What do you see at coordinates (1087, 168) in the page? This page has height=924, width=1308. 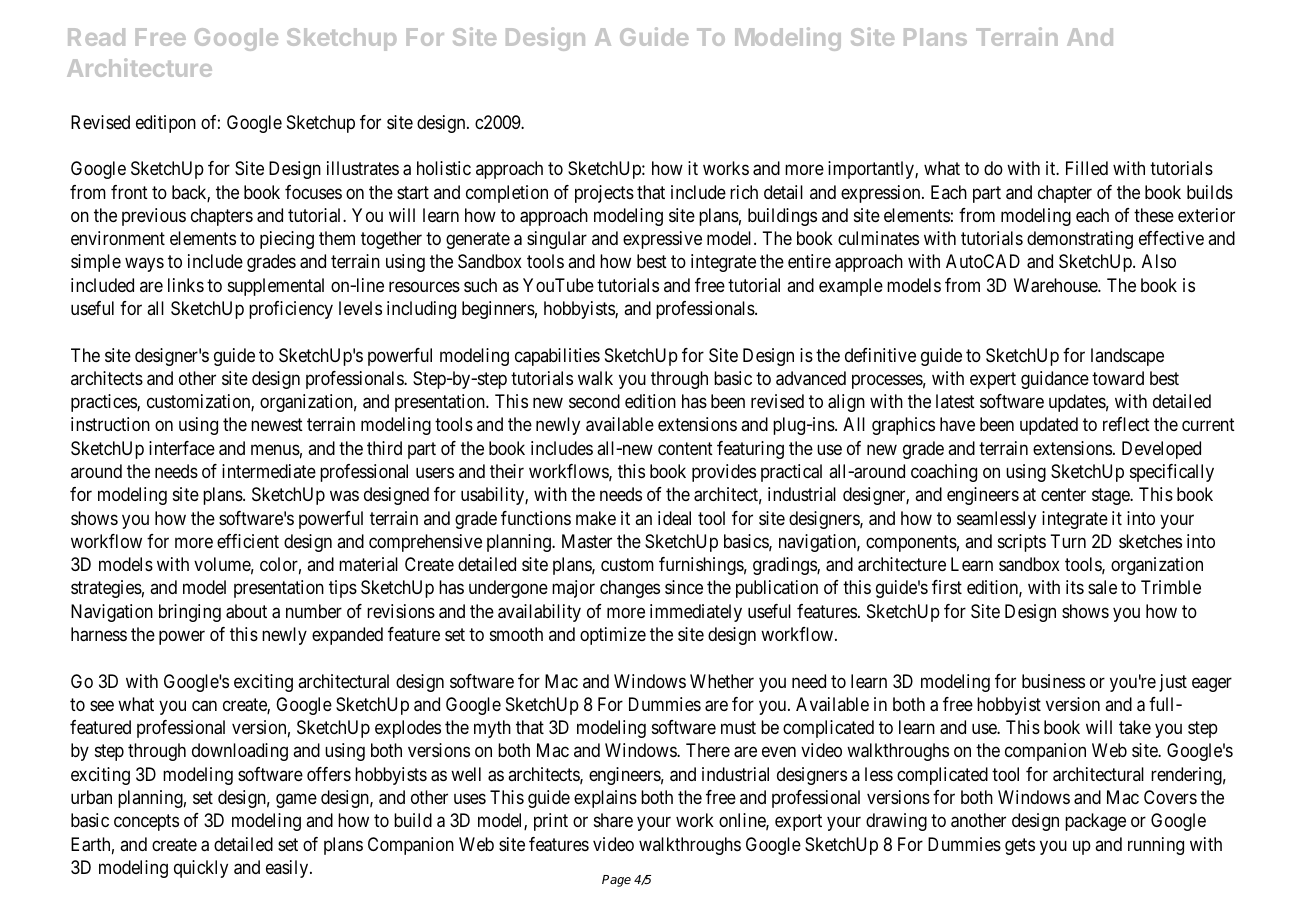 I see `Filled` at bounding box center [1087, 168].
